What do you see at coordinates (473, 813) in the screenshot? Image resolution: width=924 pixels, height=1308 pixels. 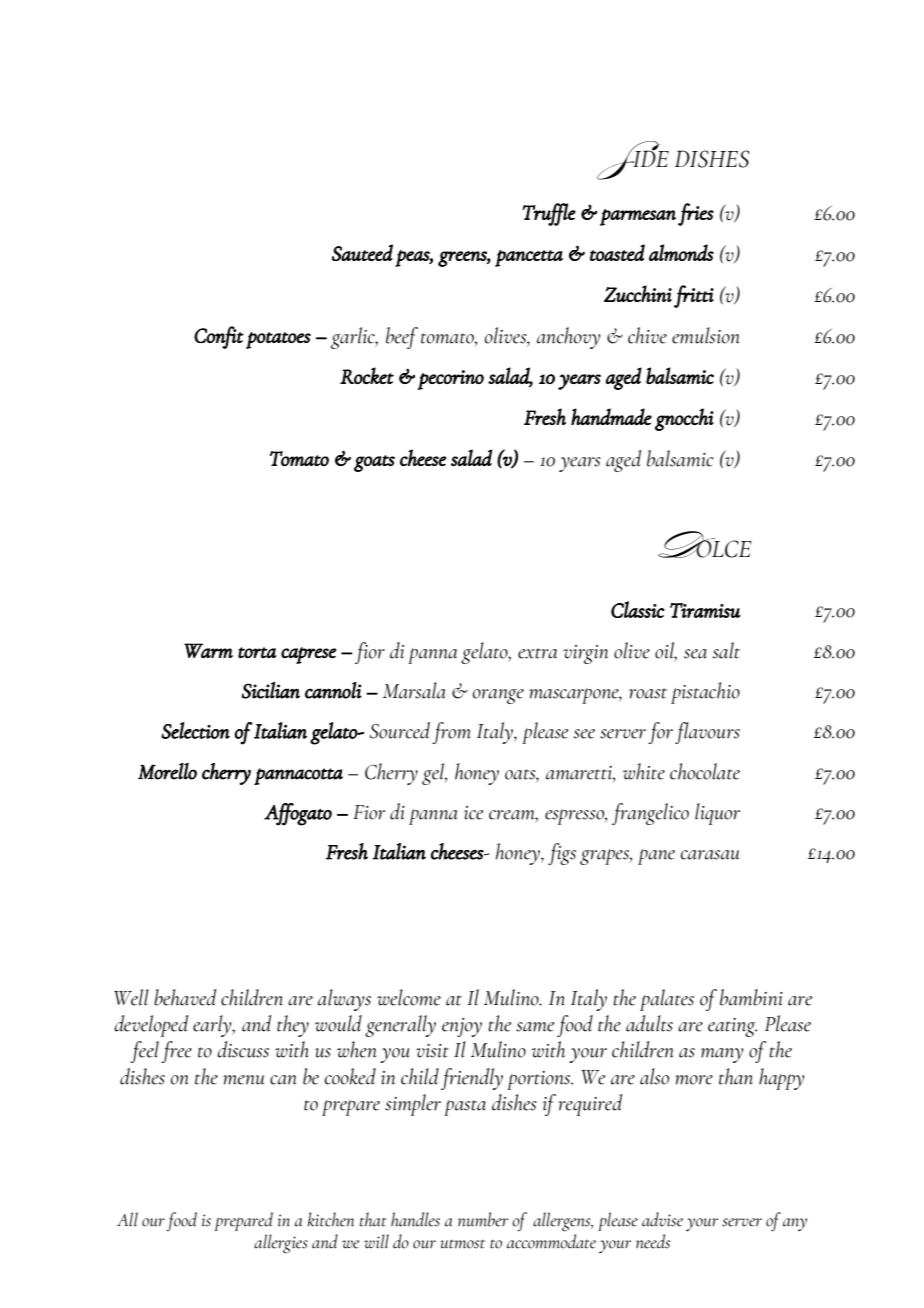 I see `ice` at bounding box center [473, 813].
